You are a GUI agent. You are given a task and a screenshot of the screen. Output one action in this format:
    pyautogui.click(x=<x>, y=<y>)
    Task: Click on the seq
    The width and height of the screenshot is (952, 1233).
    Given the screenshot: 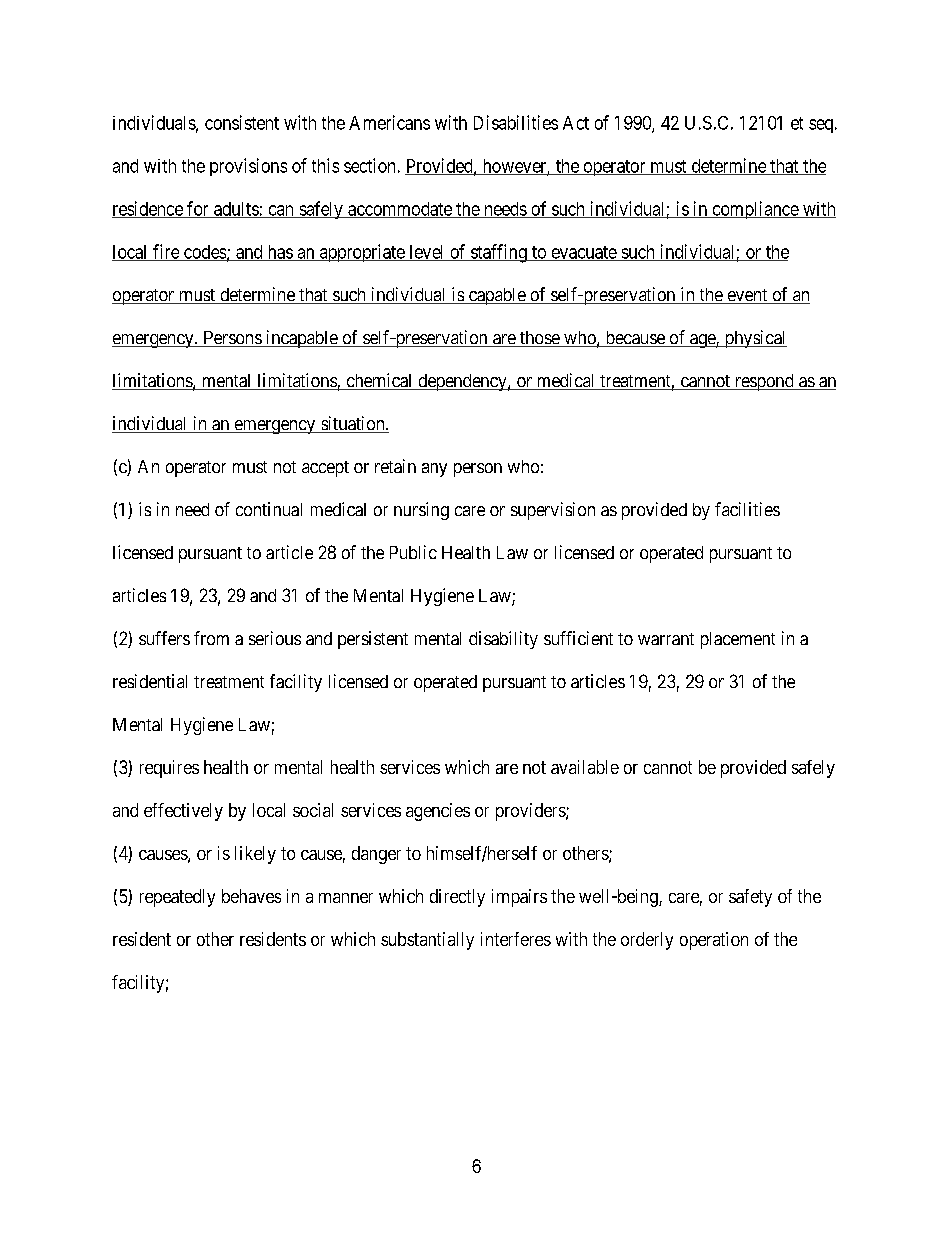 What is the action you would take?
    pyautogui.click(x=821, y=126)
